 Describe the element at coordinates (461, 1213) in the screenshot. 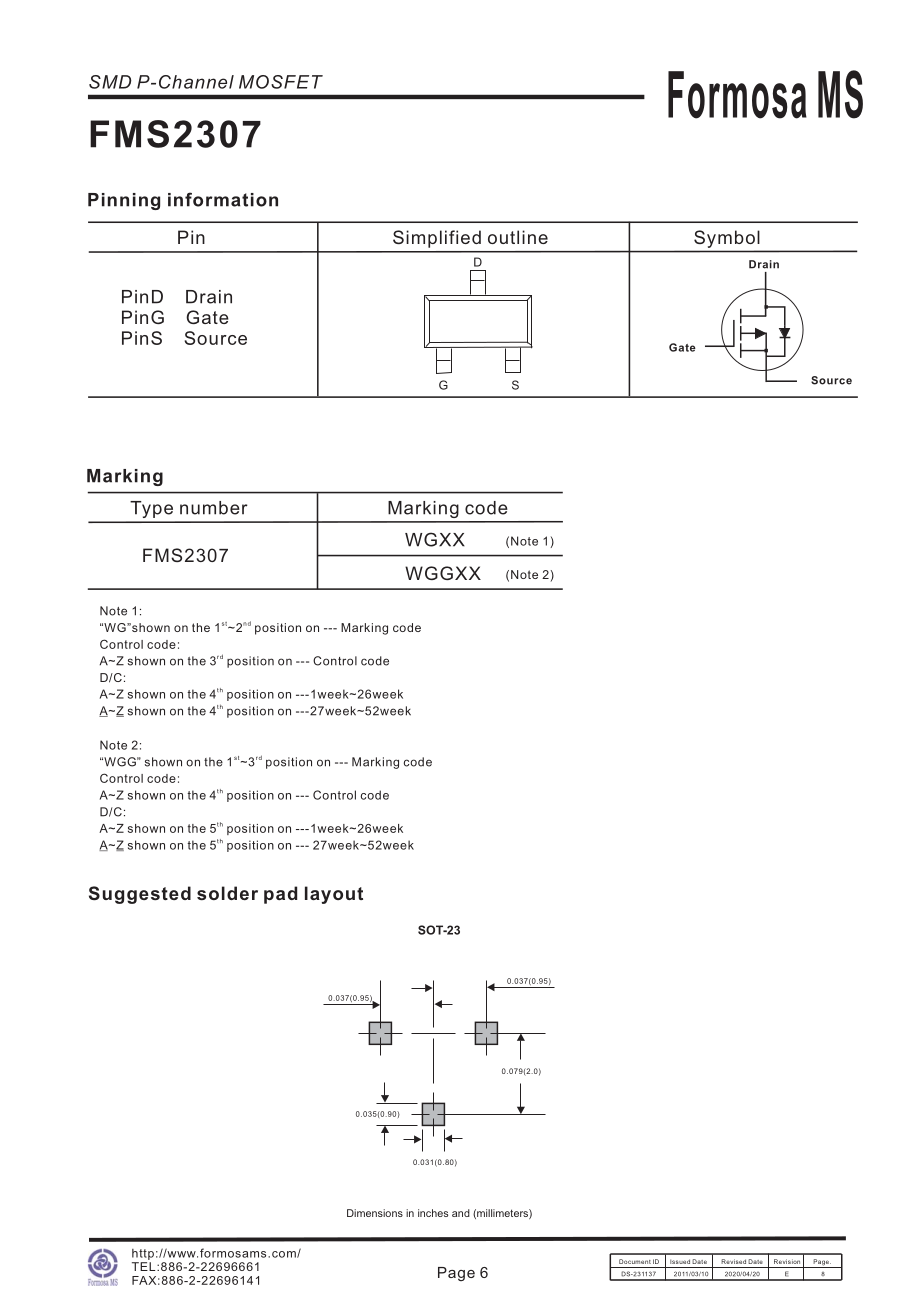

I see `and` at that location.
